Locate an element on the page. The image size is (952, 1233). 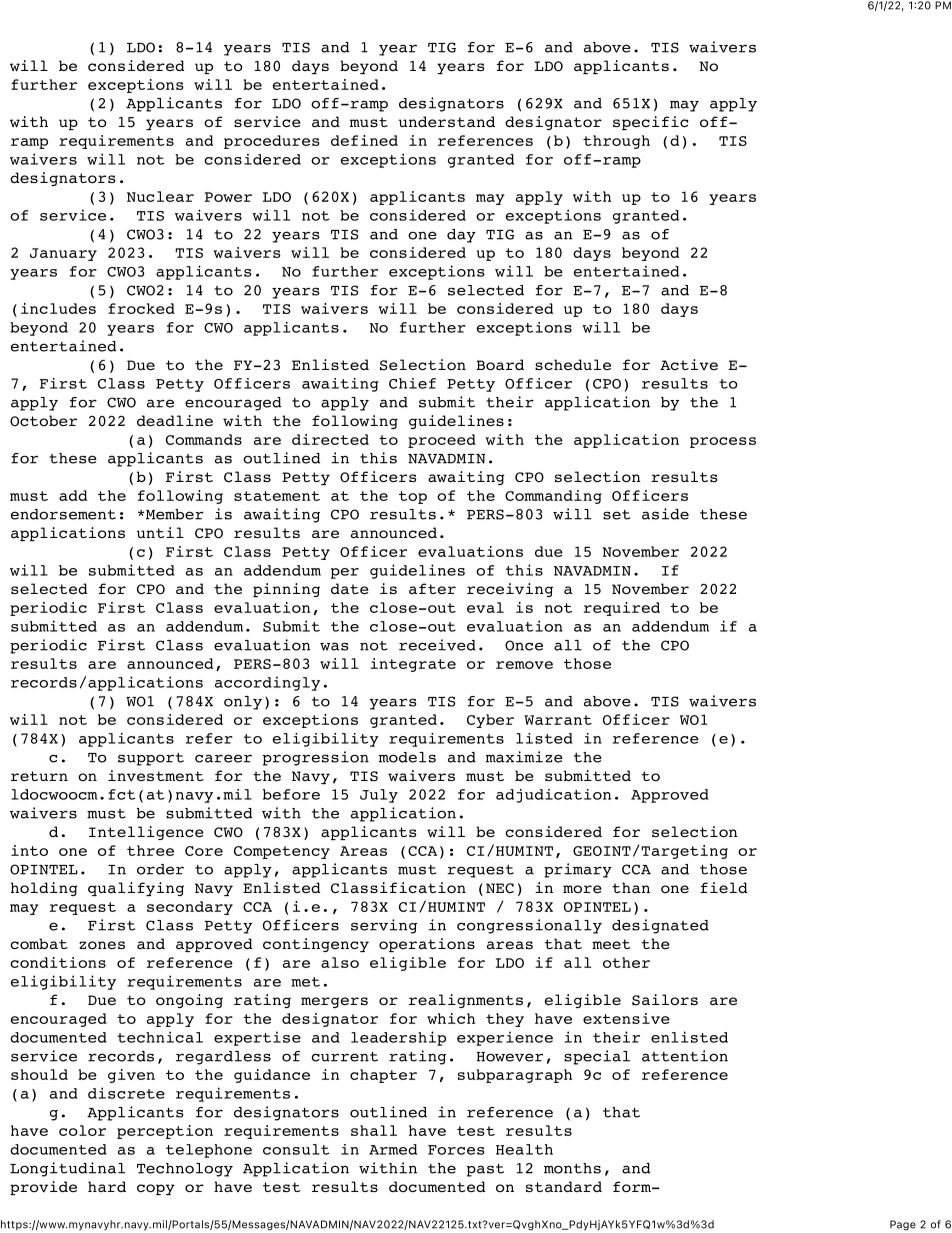
field is located at coordinates (724, 887).
